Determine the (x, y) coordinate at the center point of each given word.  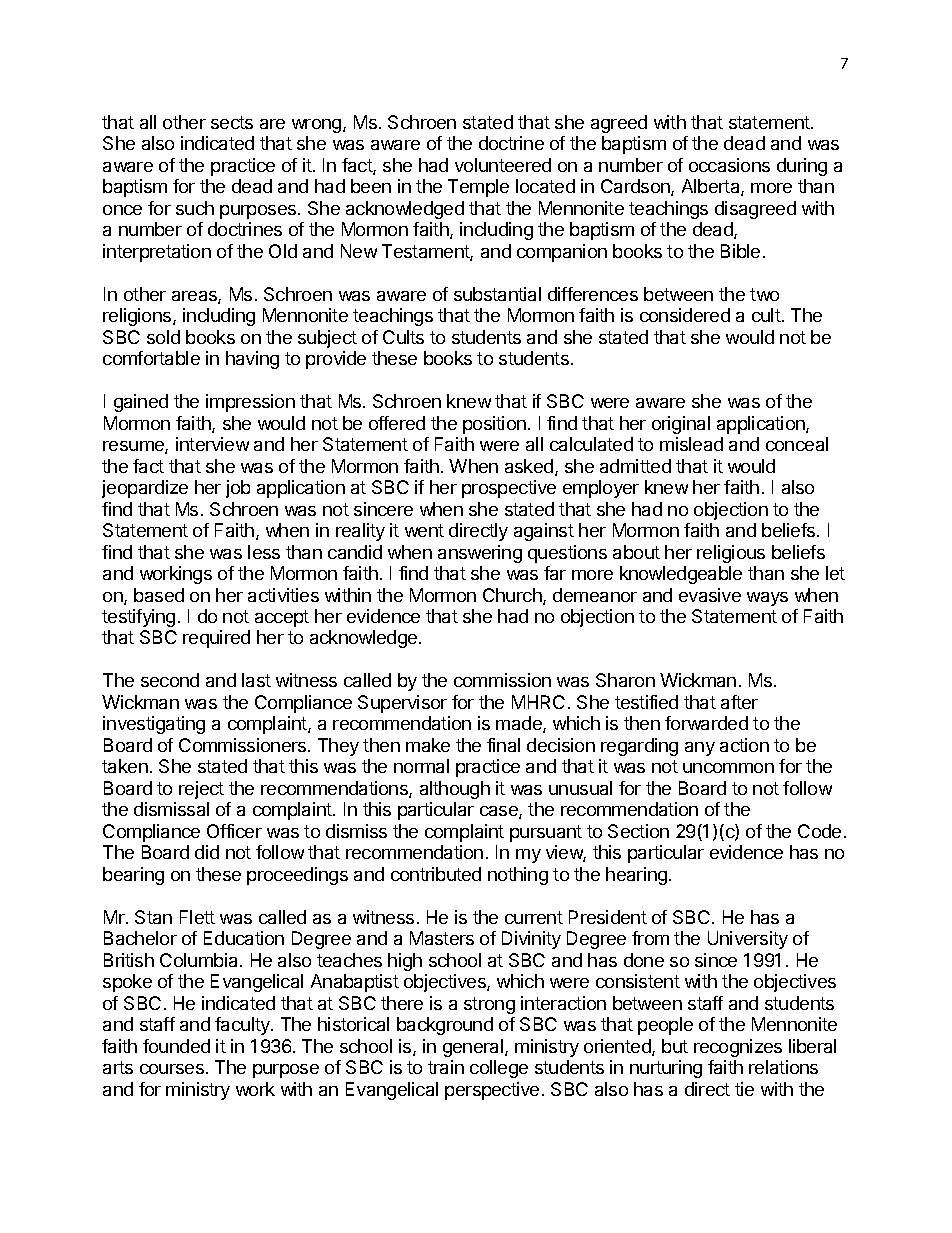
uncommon (728, 768)
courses (172, 1069)
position (494, 425)
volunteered (503, 165)
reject (201, 790)
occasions (729, 165)
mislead (691, 444)
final (503, 745)
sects (232, 122)
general (473, 1048)
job (238, 489)
